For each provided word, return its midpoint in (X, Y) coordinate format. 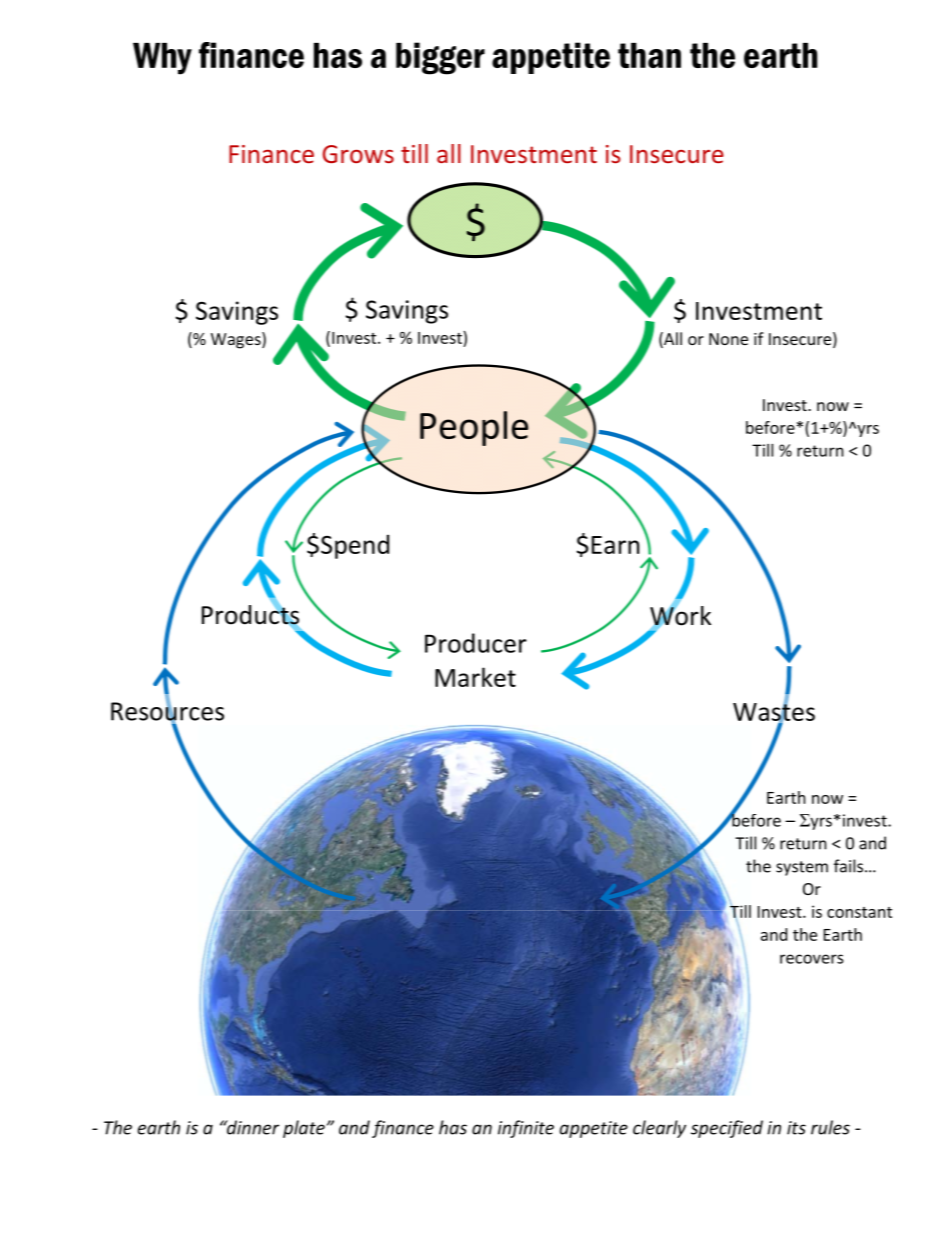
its (796, 1128)
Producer (476, 643)
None (728, 339)
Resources (167, 711)
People (474, 428)
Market (475, 677)
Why (162, 59)
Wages (237, 340)
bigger (440, 58)
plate (304, 1129)
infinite (526, 1129)
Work (680, 615)
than (649, 55)
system (802, 868)
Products (250, 615)
